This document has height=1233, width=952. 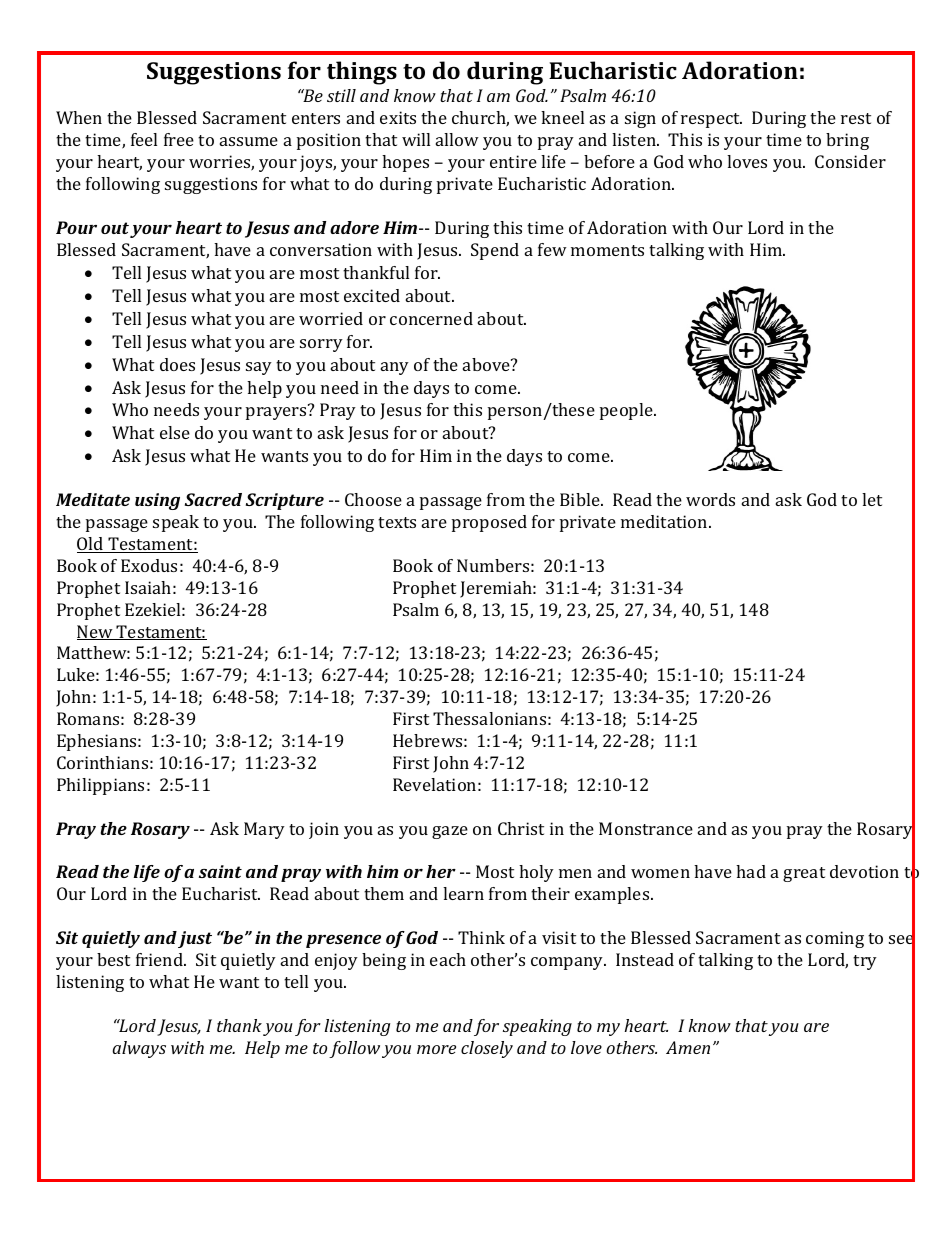 What do you see at coordinates (100, 786) in the document?
I see `Philippians` at bounding box center [100, 786].
